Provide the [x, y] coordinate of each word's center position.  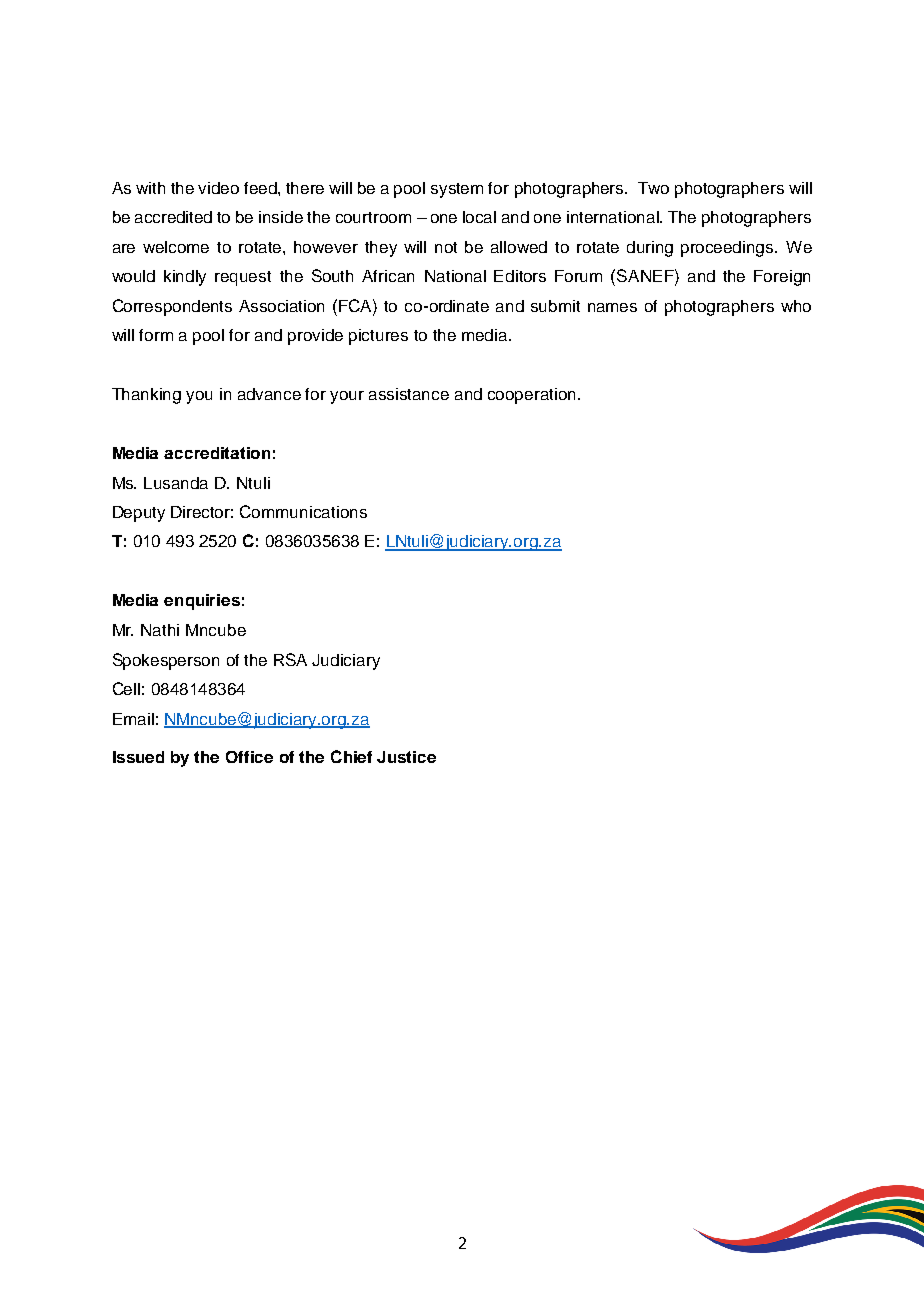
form [156, 335]
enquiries [202, 602]
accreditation [217, 453]
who [796, 306]
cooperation [531, 396]
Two [653, 188]
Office [249, 757]
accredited [173, 217]
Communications [303, 511]
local [479, 217]
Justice [406, 757]
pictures [378, 337]
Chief [351, 756]
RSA [290, 659]
